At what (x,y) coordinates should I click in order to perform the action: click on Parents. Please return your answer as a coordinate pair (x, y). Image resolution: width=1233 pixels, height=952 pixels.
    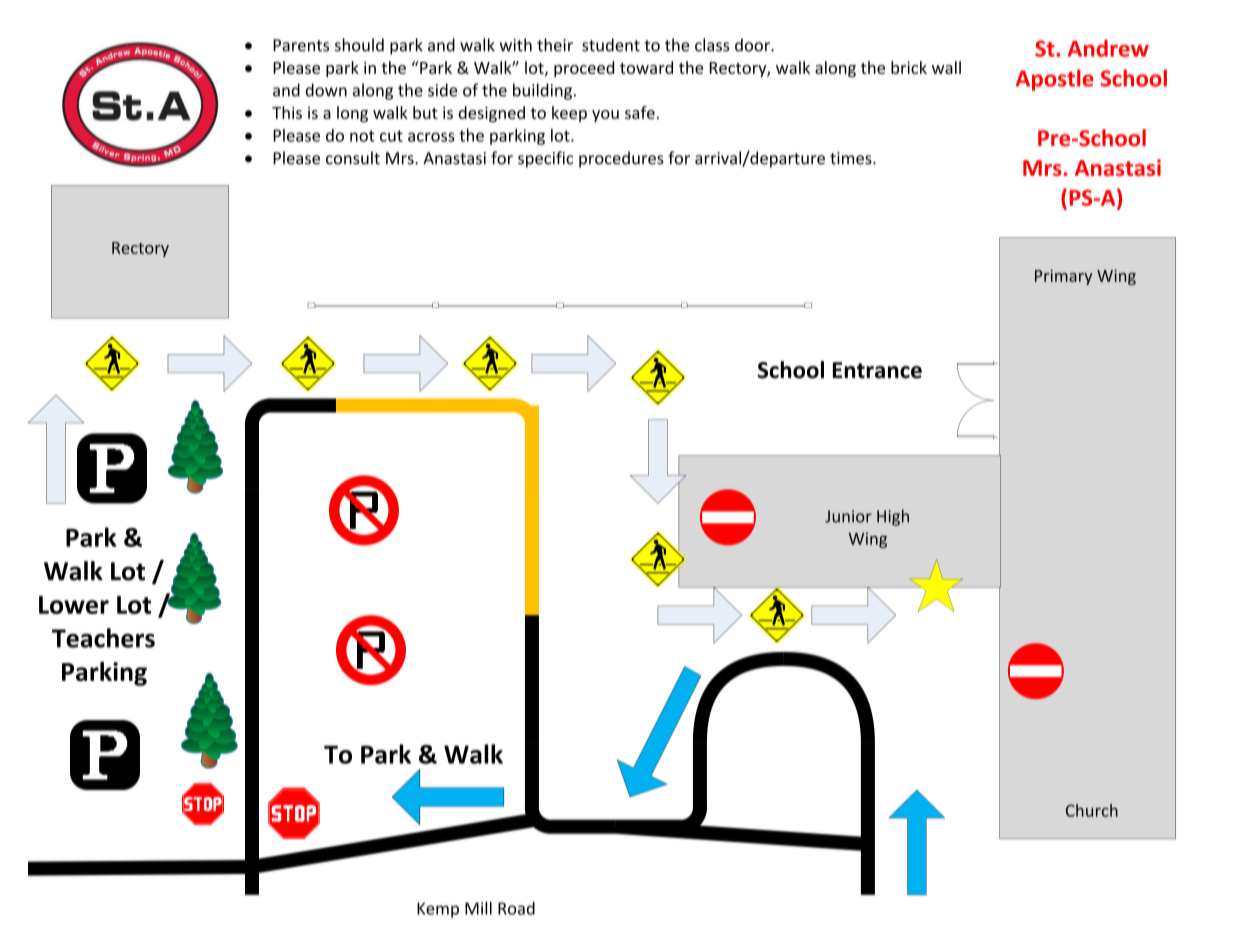
    Looking at the image, I should click on (301, 45).
